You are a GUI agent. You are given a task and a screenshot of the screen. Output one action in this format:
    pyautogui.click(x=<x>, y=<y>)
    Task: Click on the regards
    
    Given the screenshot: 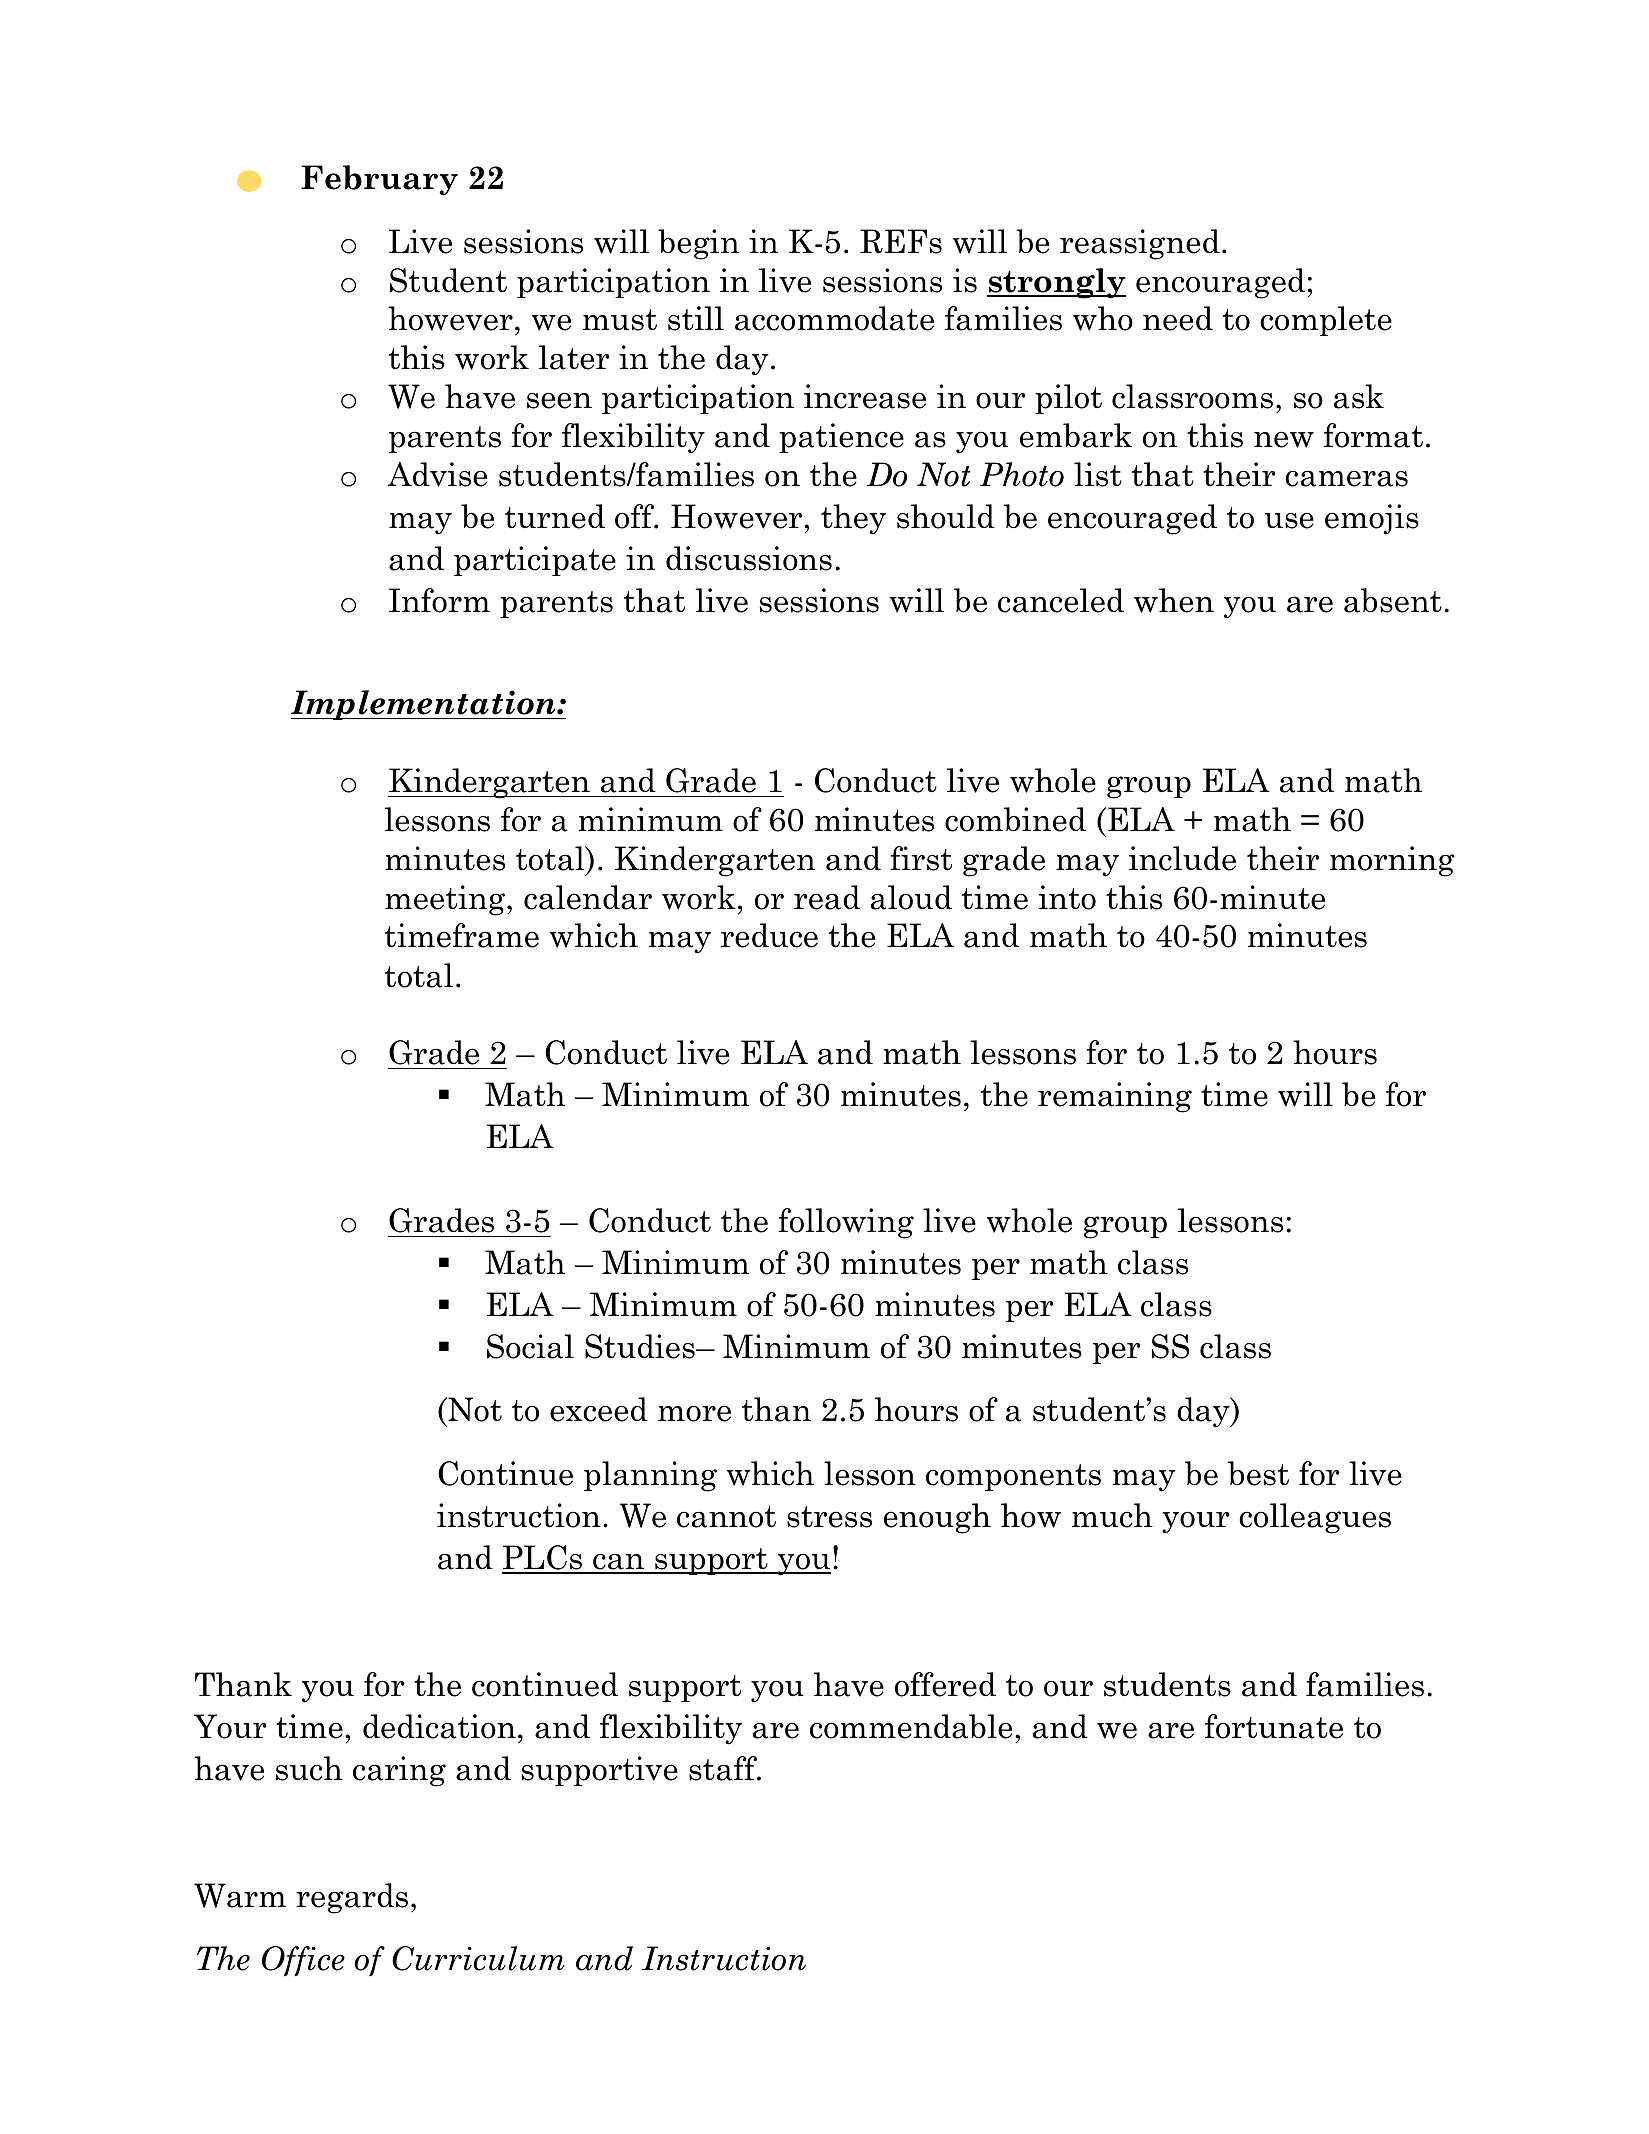 What is the action you would take?
    pyautogui.click(x=352, y=1898)
